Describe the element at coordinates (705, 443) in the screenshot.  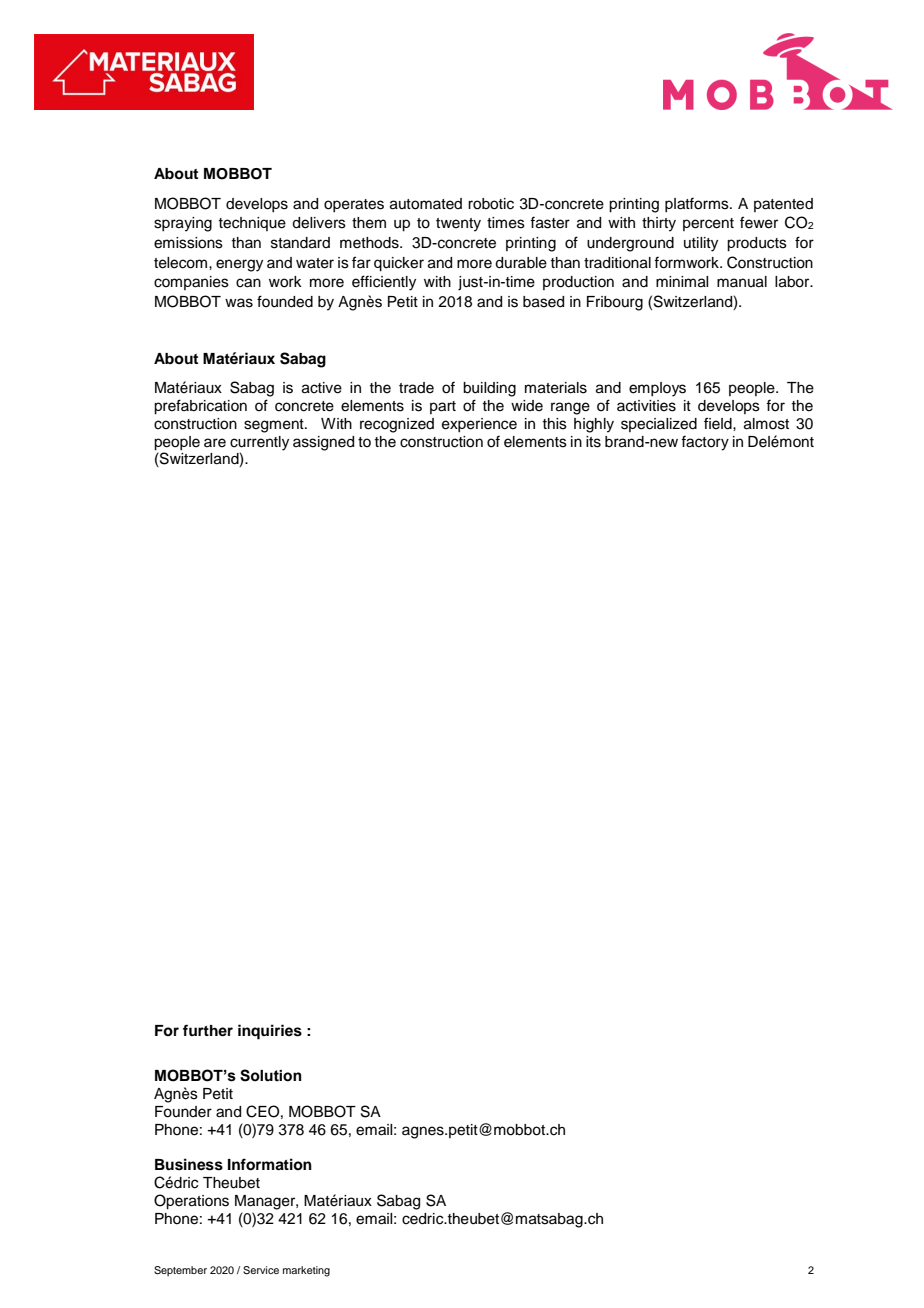
I see `factory` at that location.
